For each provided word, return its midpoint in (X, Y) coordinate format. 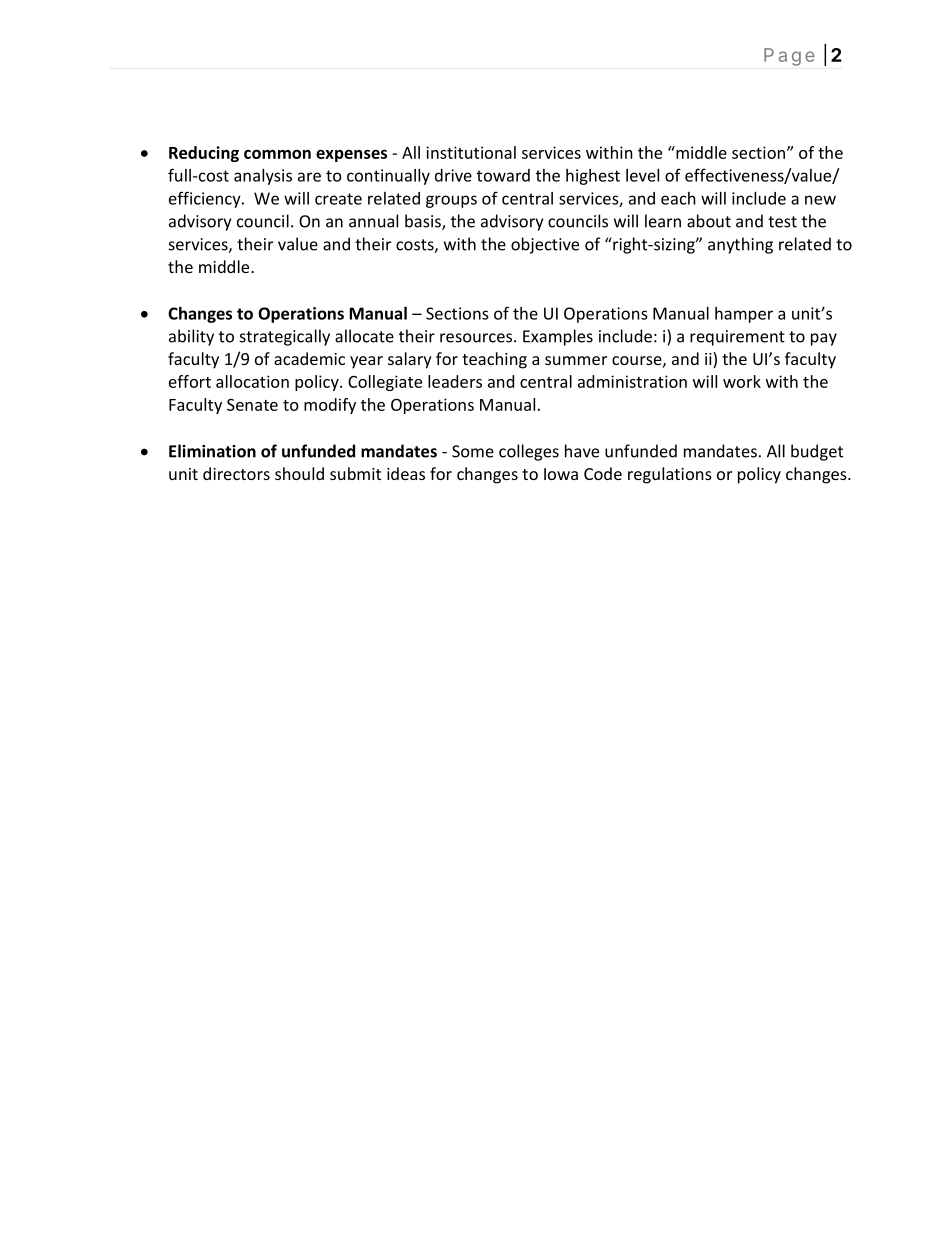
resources (477, 338)
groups (451, 201)
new (820, 200)
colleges (529, 452)
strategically (285, 337)
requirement (737, 338)
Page (789, 57)
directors (236, 473)
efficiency (206, 199)
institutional (471, 152)
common (277, 154)
